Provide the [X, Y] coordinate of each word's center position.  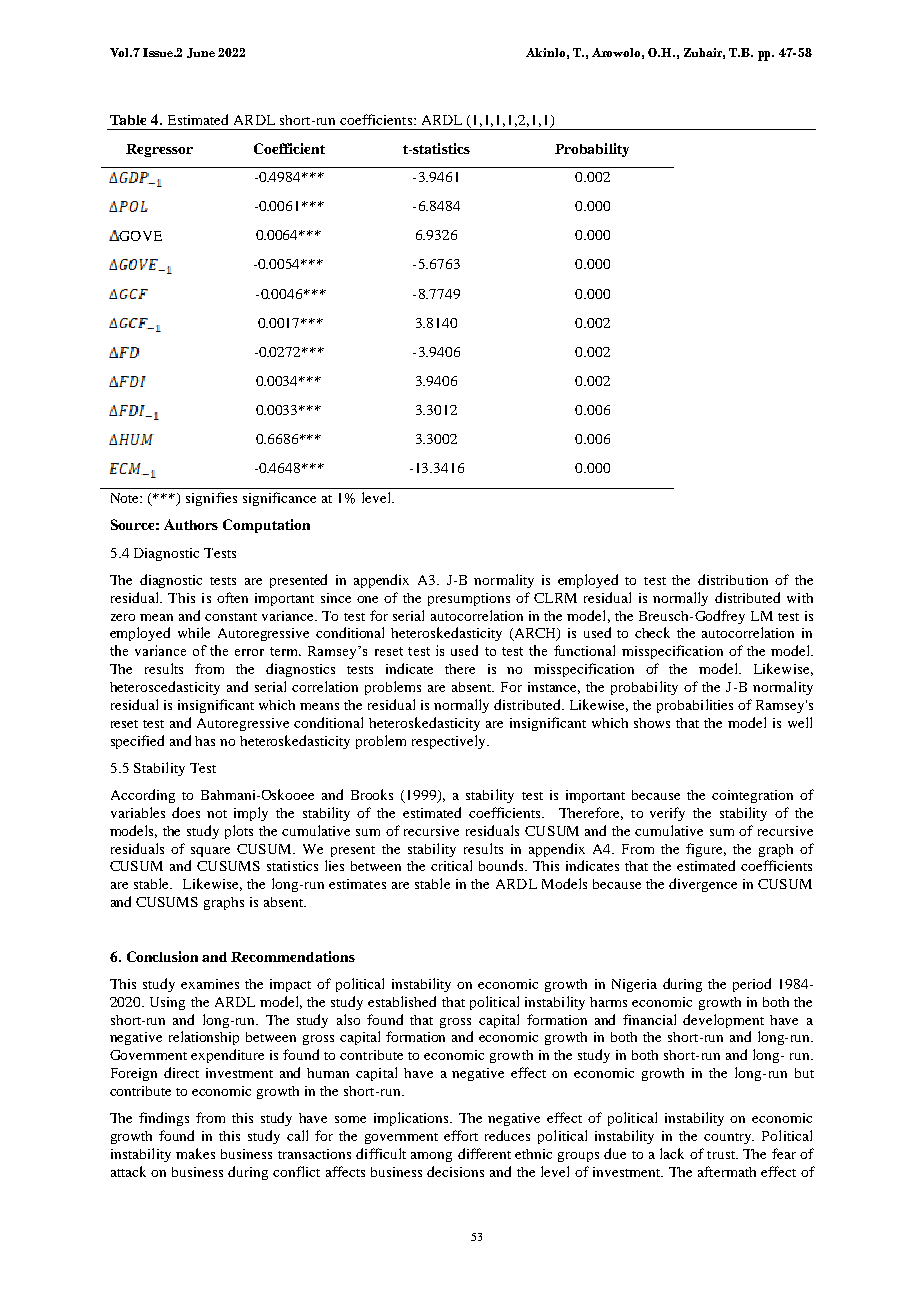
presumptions [469, 599]
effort [461, 1135]
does [186, 812]
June [201, 53]
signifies [211, 499]
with [800, 598]
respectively [450, 742]
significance [279, 499]
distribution [733, 579]
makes [195, 1153]
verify [667, 814]
